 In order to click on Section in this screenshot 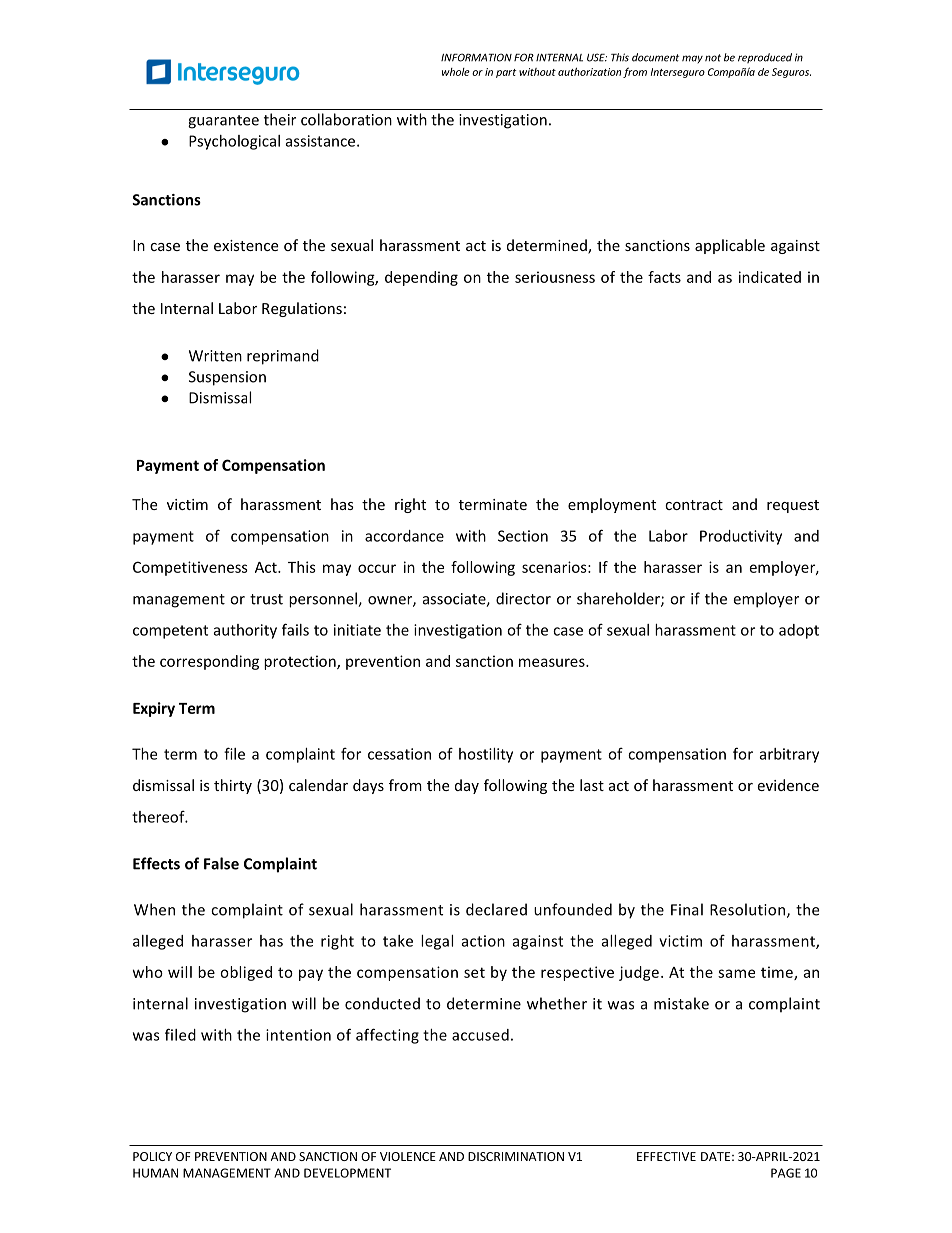, I will do `click(523, 536)`.
